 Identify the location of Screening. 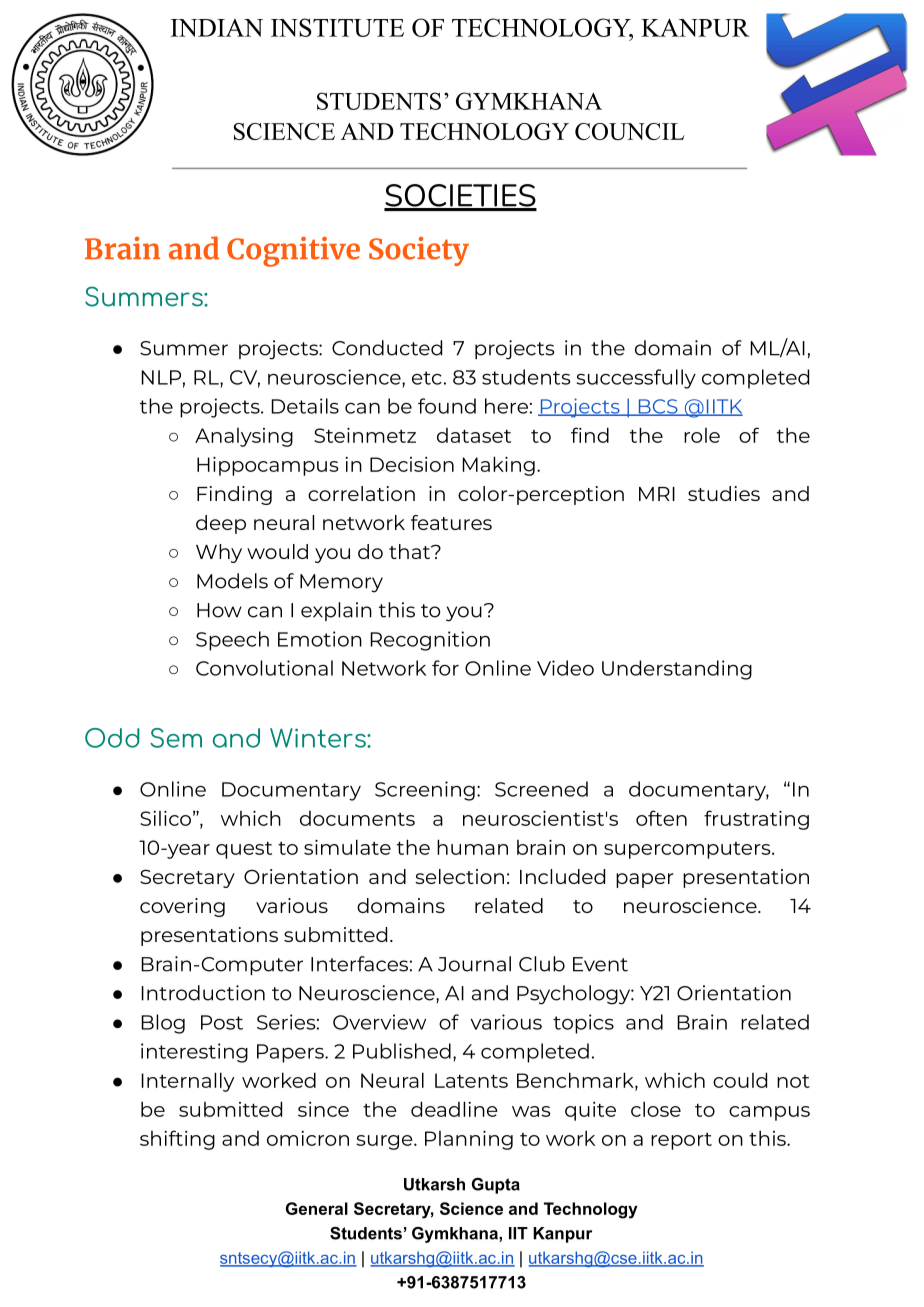
(425, 791).
